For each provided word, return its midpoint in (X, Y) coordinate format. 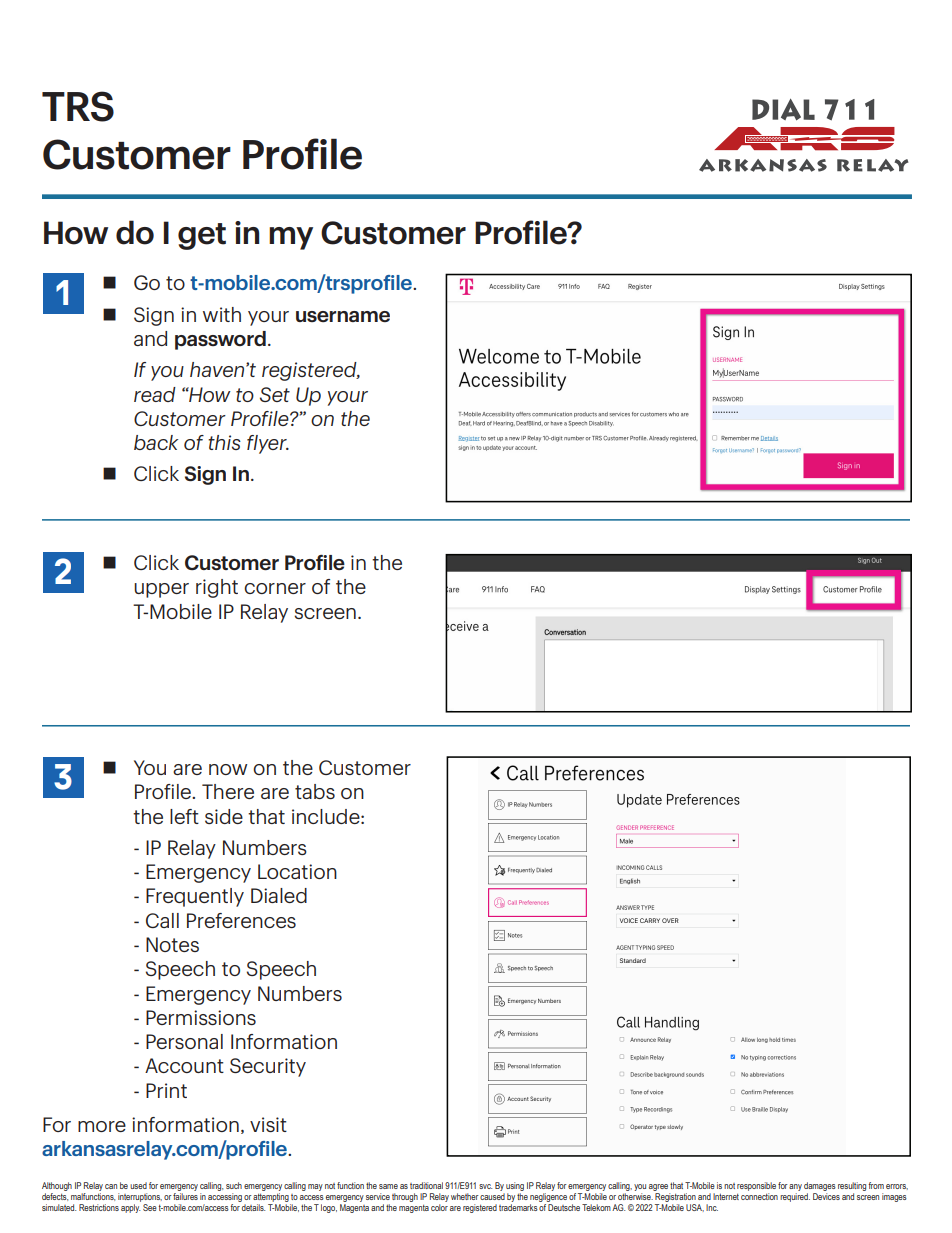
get (202, 236)
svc (485, 1186)
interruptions (140, 1199)
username (343, 316)
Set (275, 394)
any (795, 1189)
